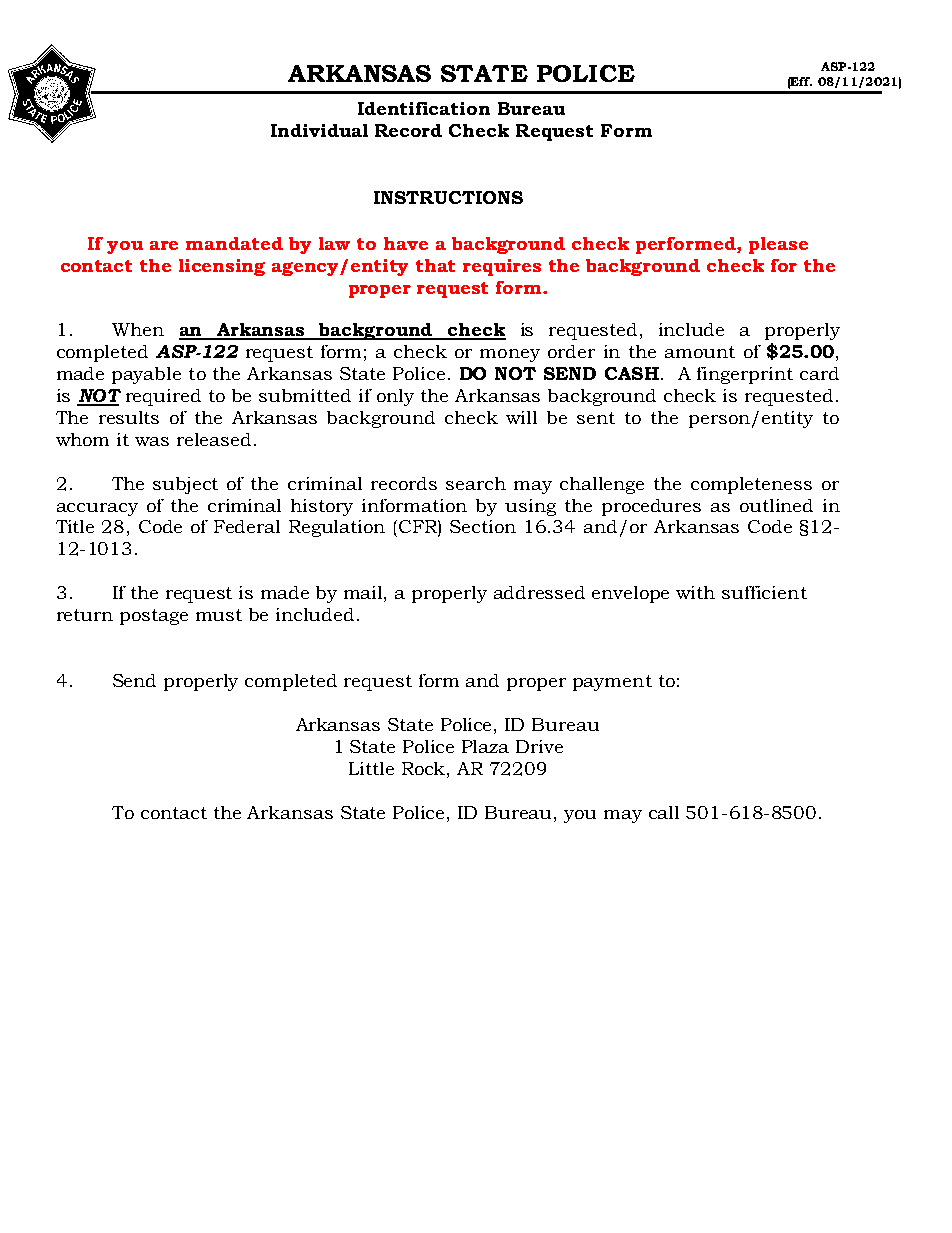  What do you see at coordinates (751, 485) in the screenshot?
I see `completeness` at bounding box center [751, 485].
